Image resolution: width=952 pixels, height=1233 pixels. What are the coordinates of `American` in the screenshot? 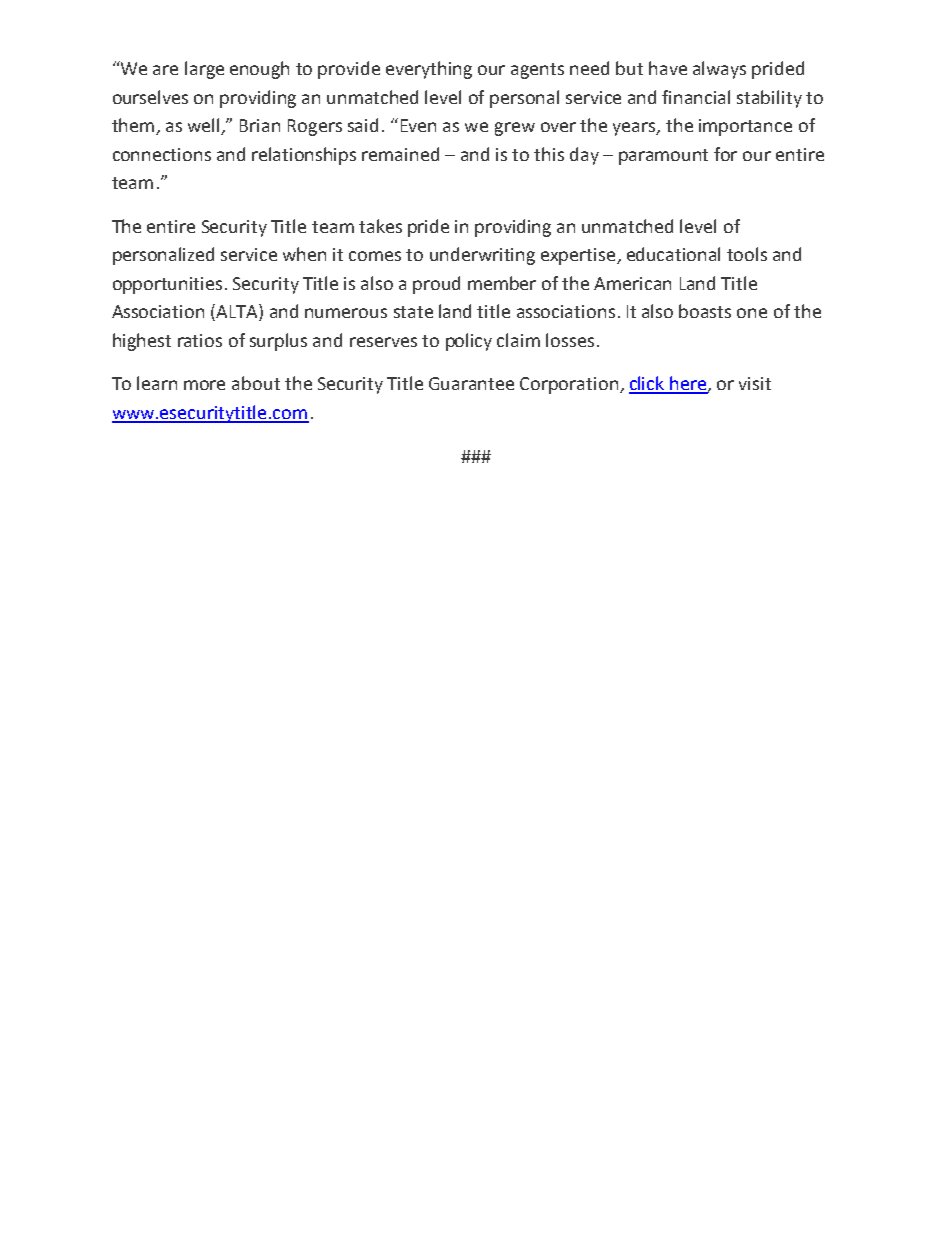 It's located at (632, 283).
